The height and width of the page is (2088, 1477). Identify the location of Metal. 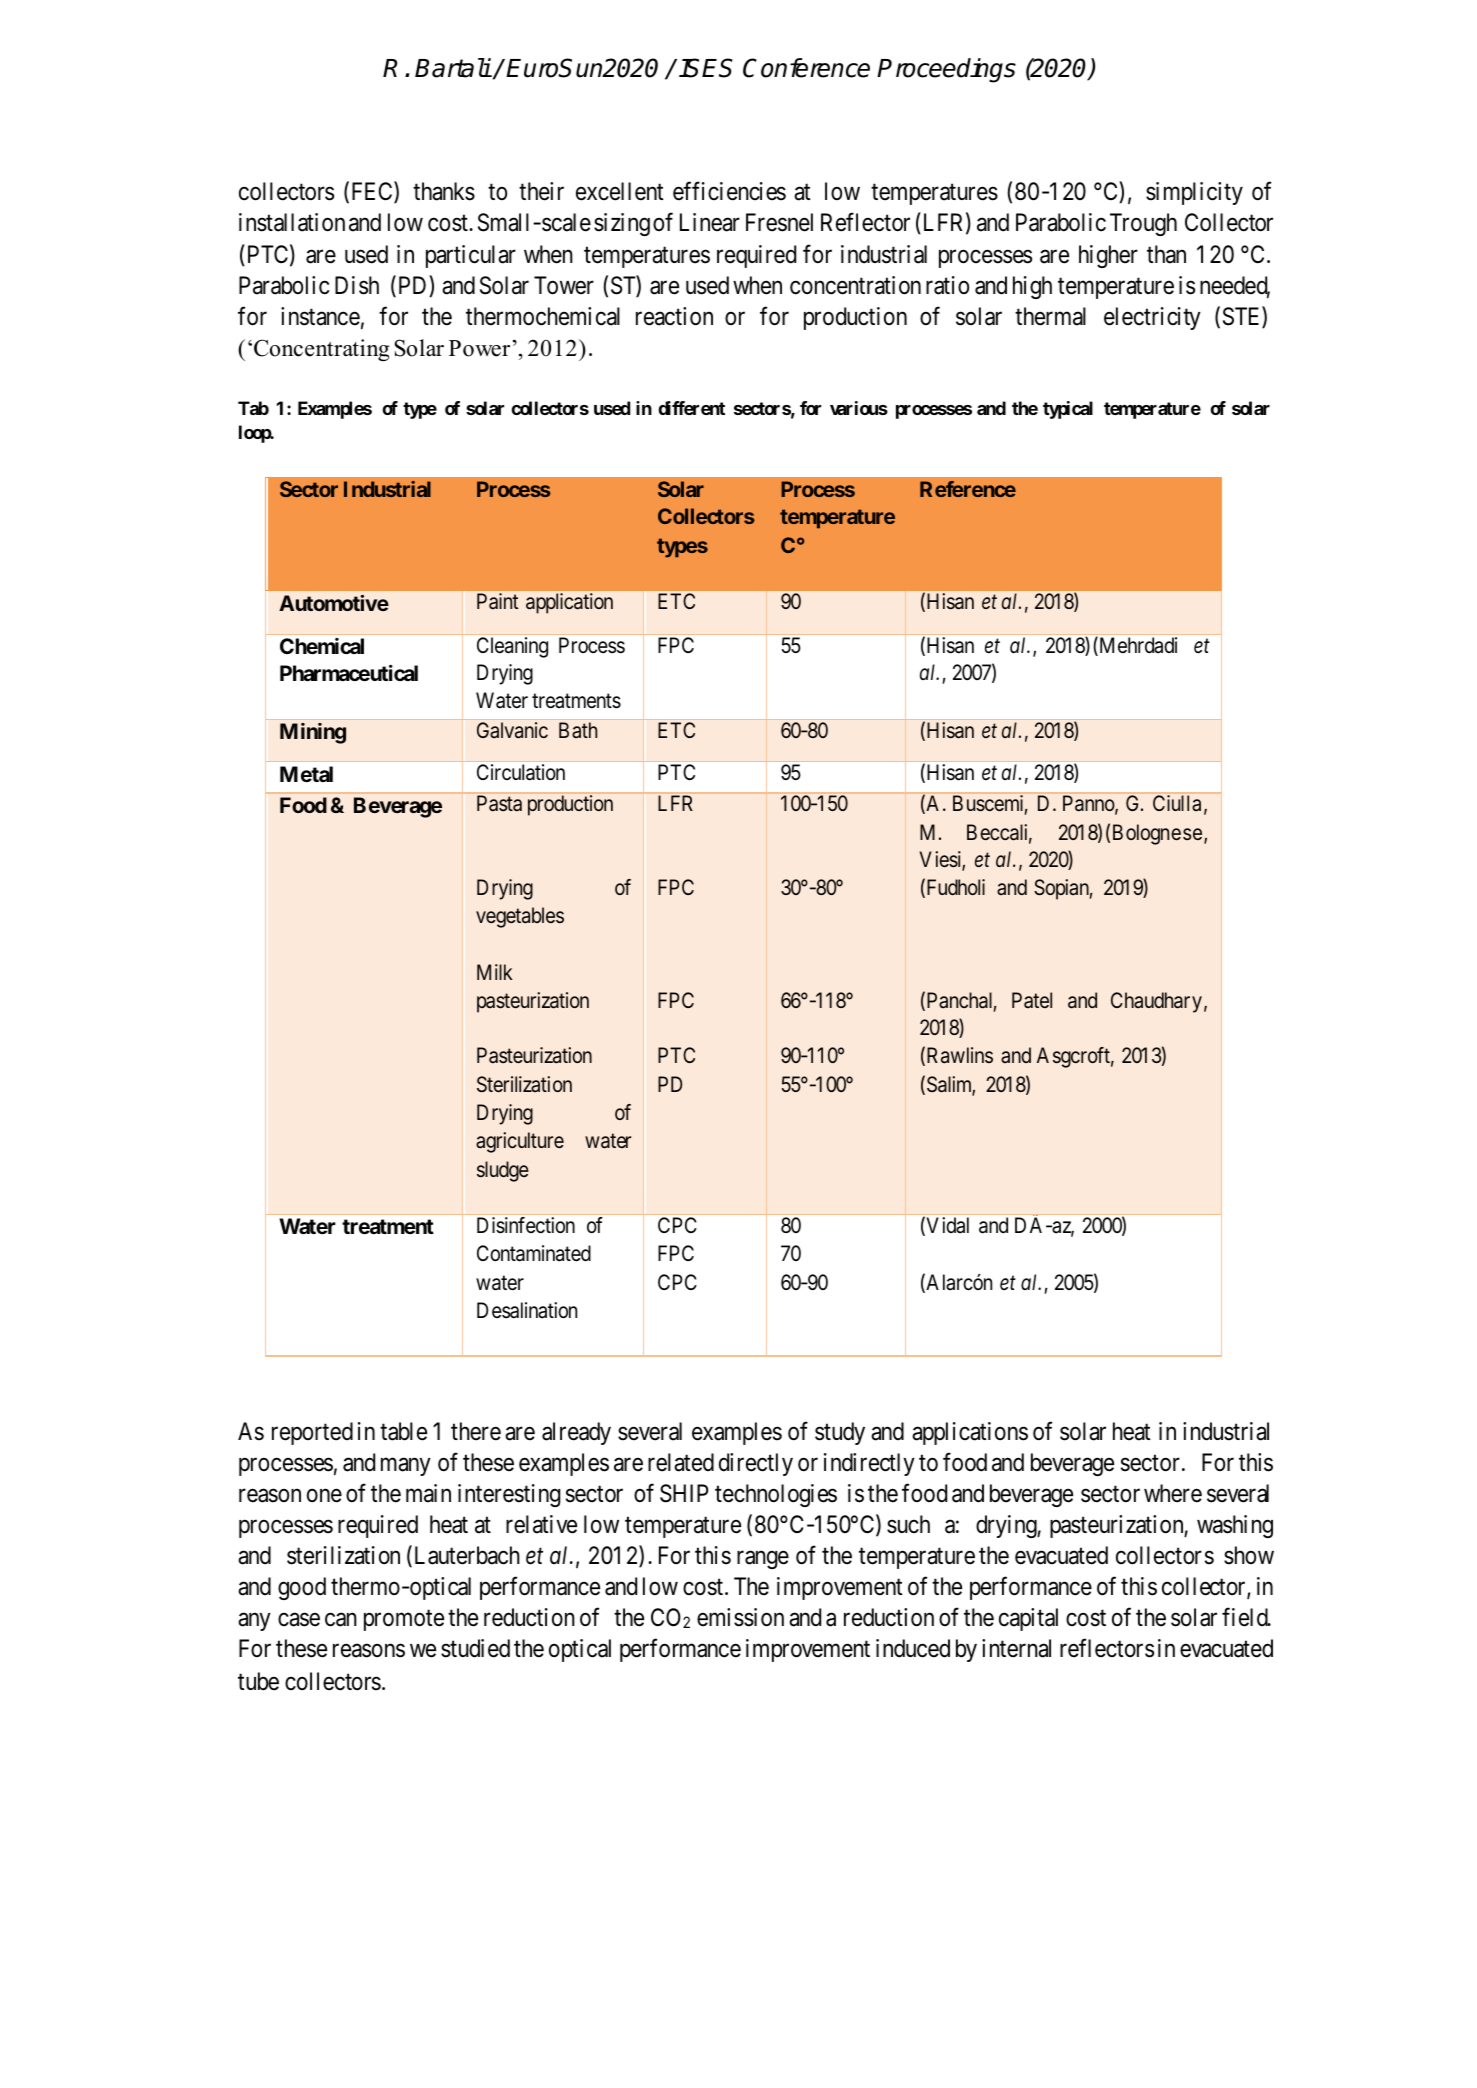
(306, 774).
